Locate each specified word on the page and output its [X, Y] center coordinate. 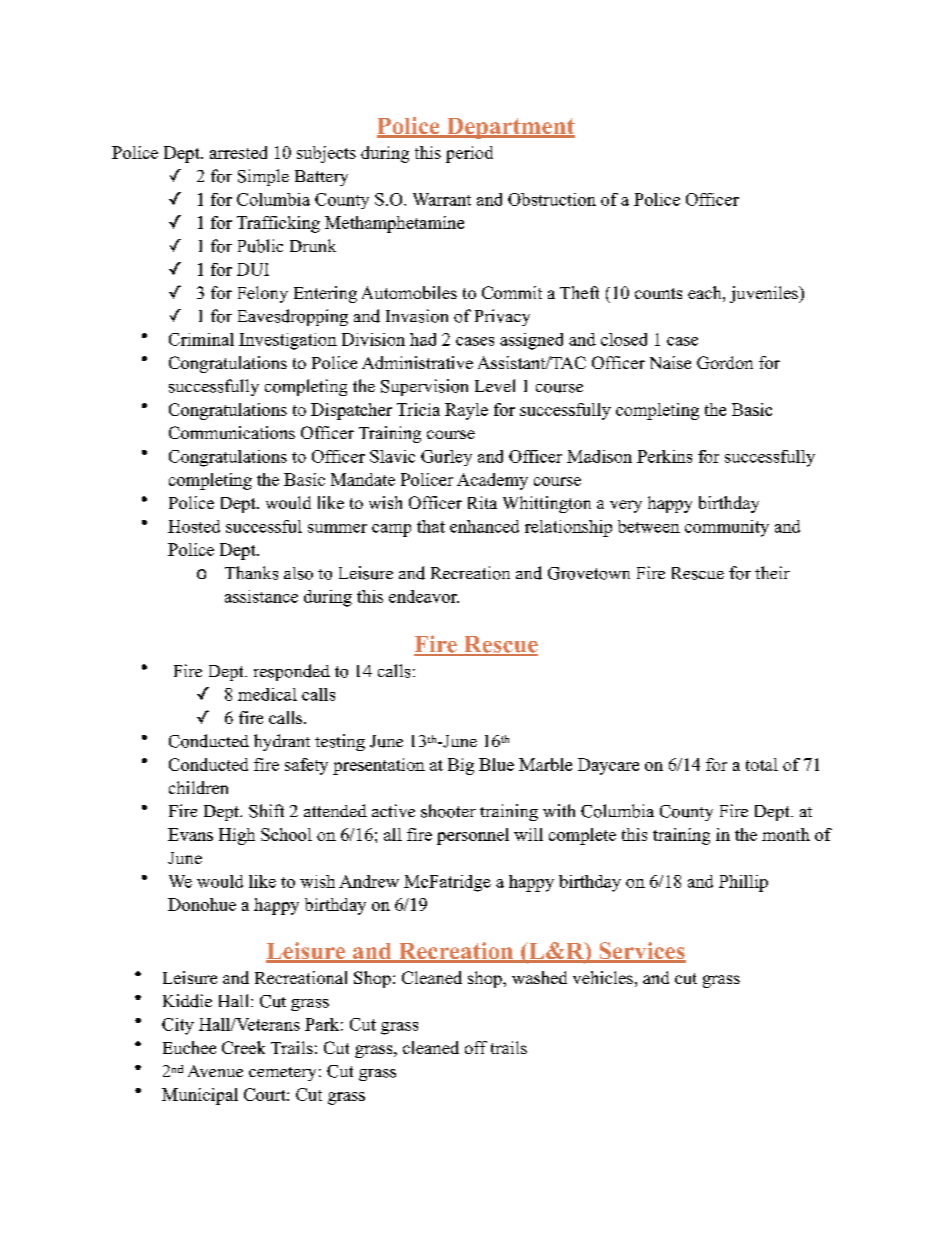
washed [539, 977]
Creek [243, 1047]
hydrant [282, 742]
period [469, 154]
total [762, 764]
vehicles [603, 977]
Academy [492, 481]
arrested [238, 152]
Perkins [664, 456]
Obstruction [552, 199]
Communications [232, 432]
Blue [496, 764]
